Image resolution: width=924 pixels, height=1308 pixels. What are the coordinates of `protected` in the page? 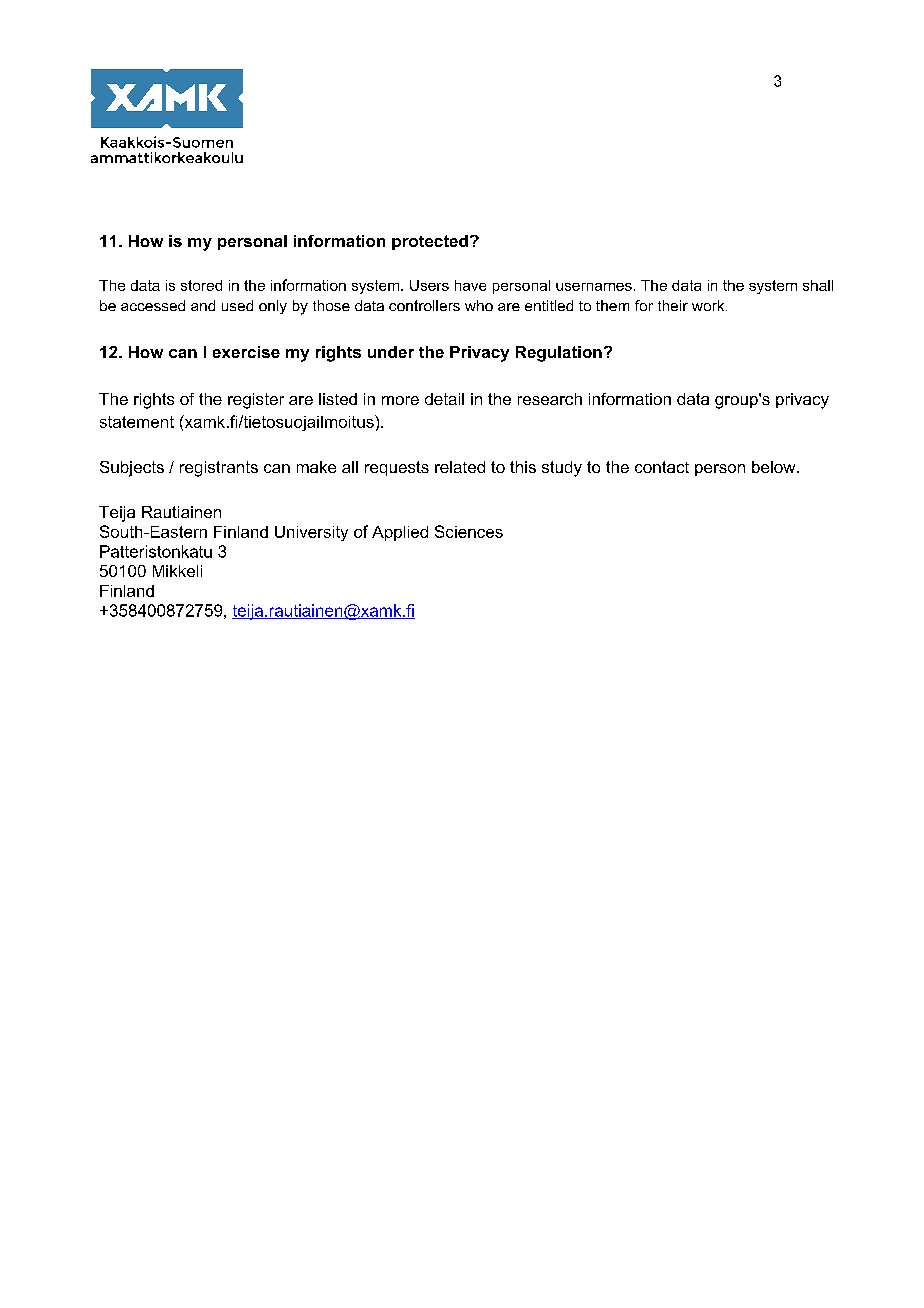 It's located at (430, 242).
